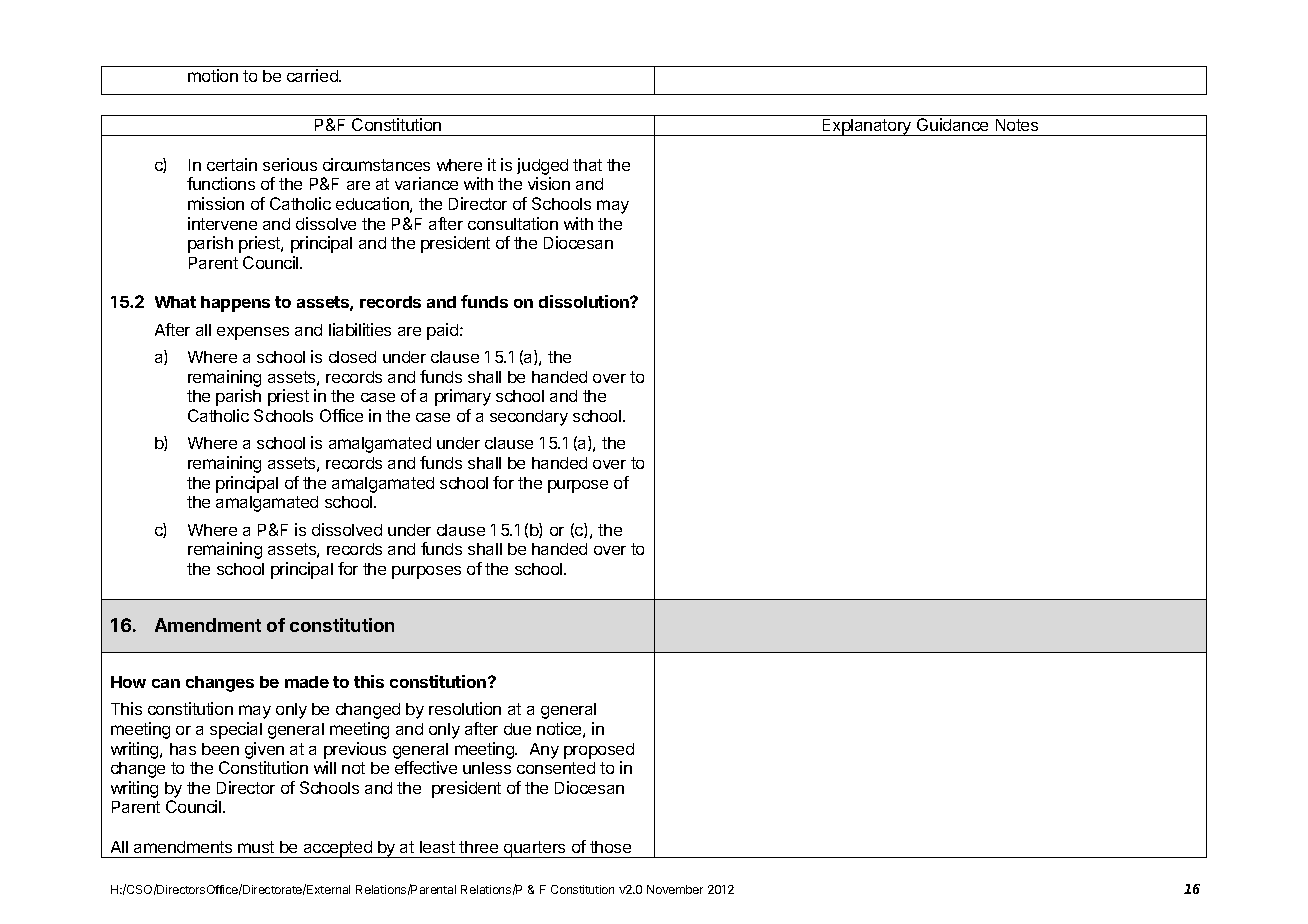 This screenshot has height=924, width=1308. Describe the element at coordinates (213, 75) in the screenshot. I see `motion` at that location.
